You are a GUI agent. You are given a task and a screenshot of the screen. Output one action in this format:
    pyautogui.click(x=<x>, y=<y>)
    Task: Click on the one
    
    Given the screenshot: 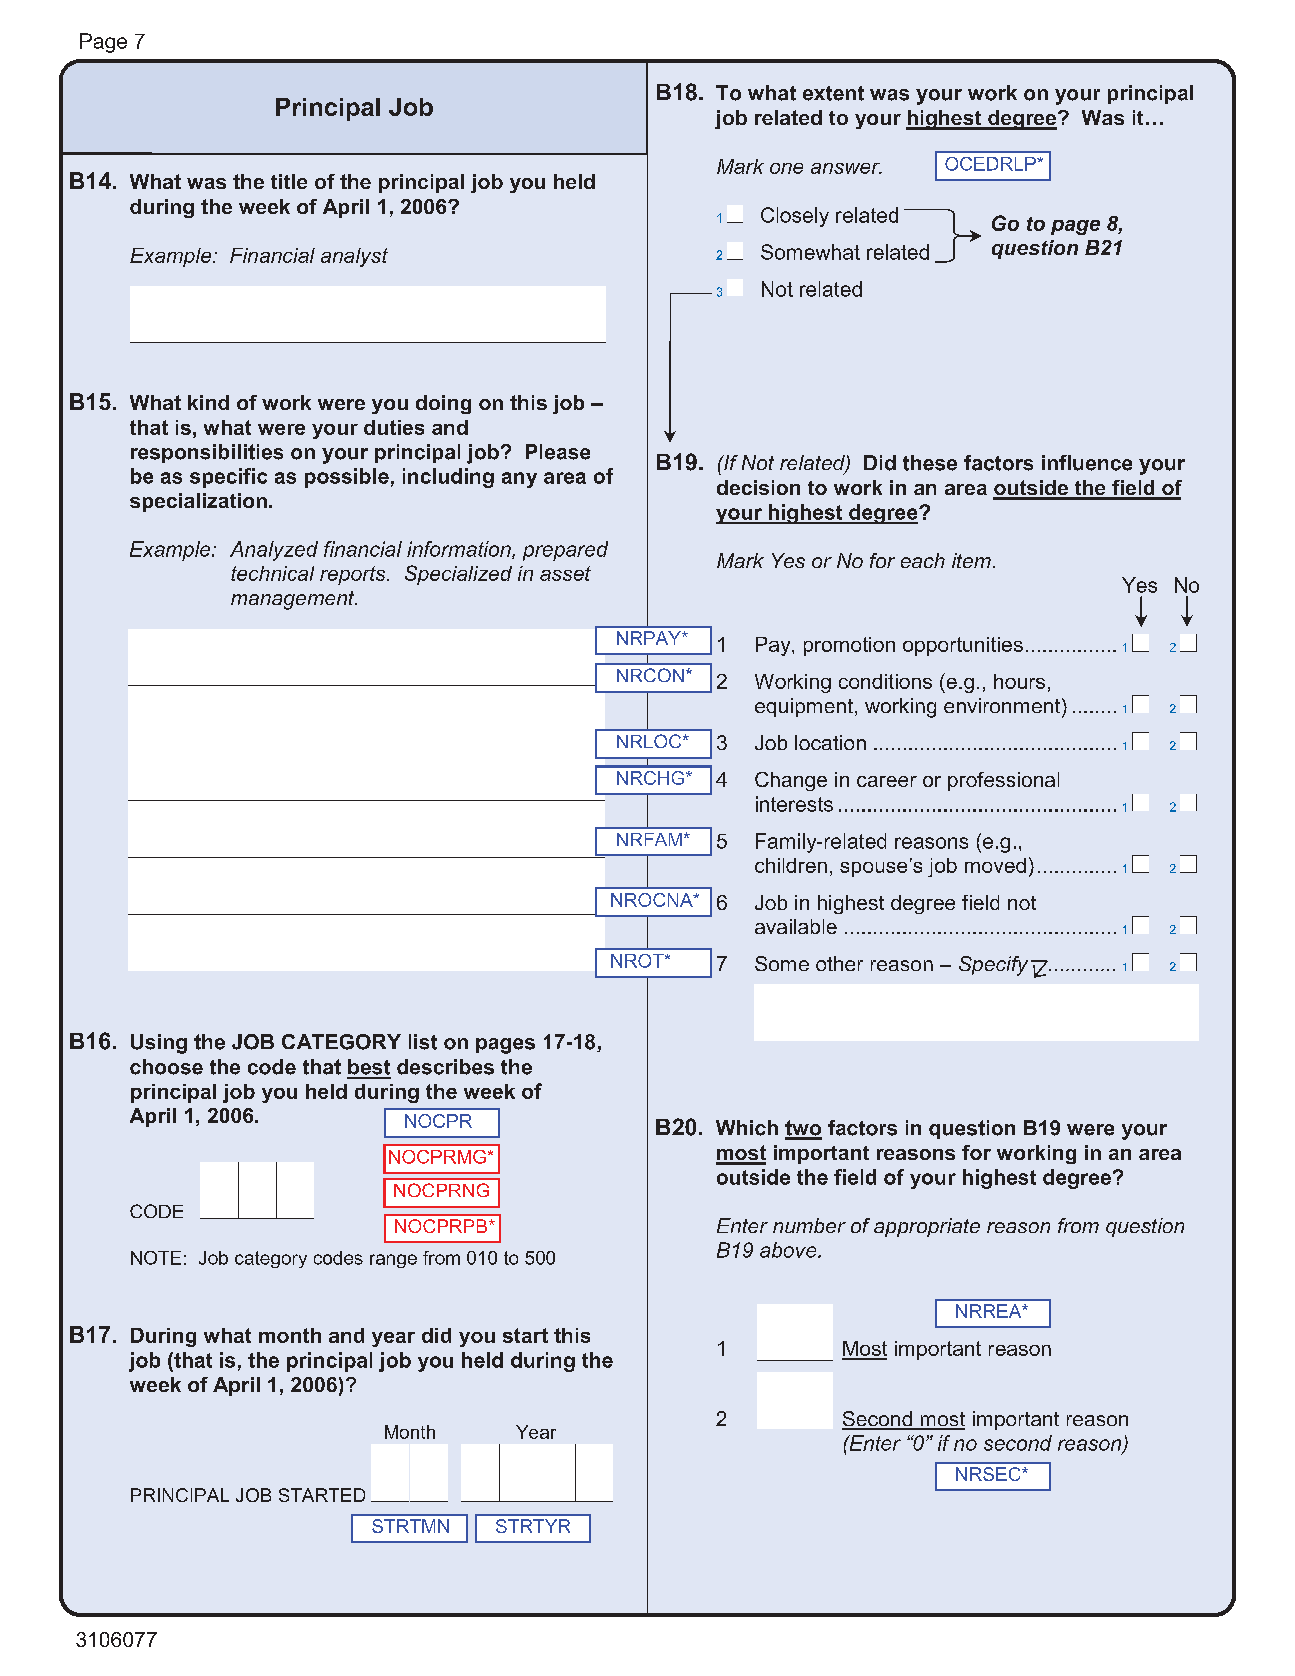 What is the action you would take?
    pyautogui.click(x=786, y=168)
